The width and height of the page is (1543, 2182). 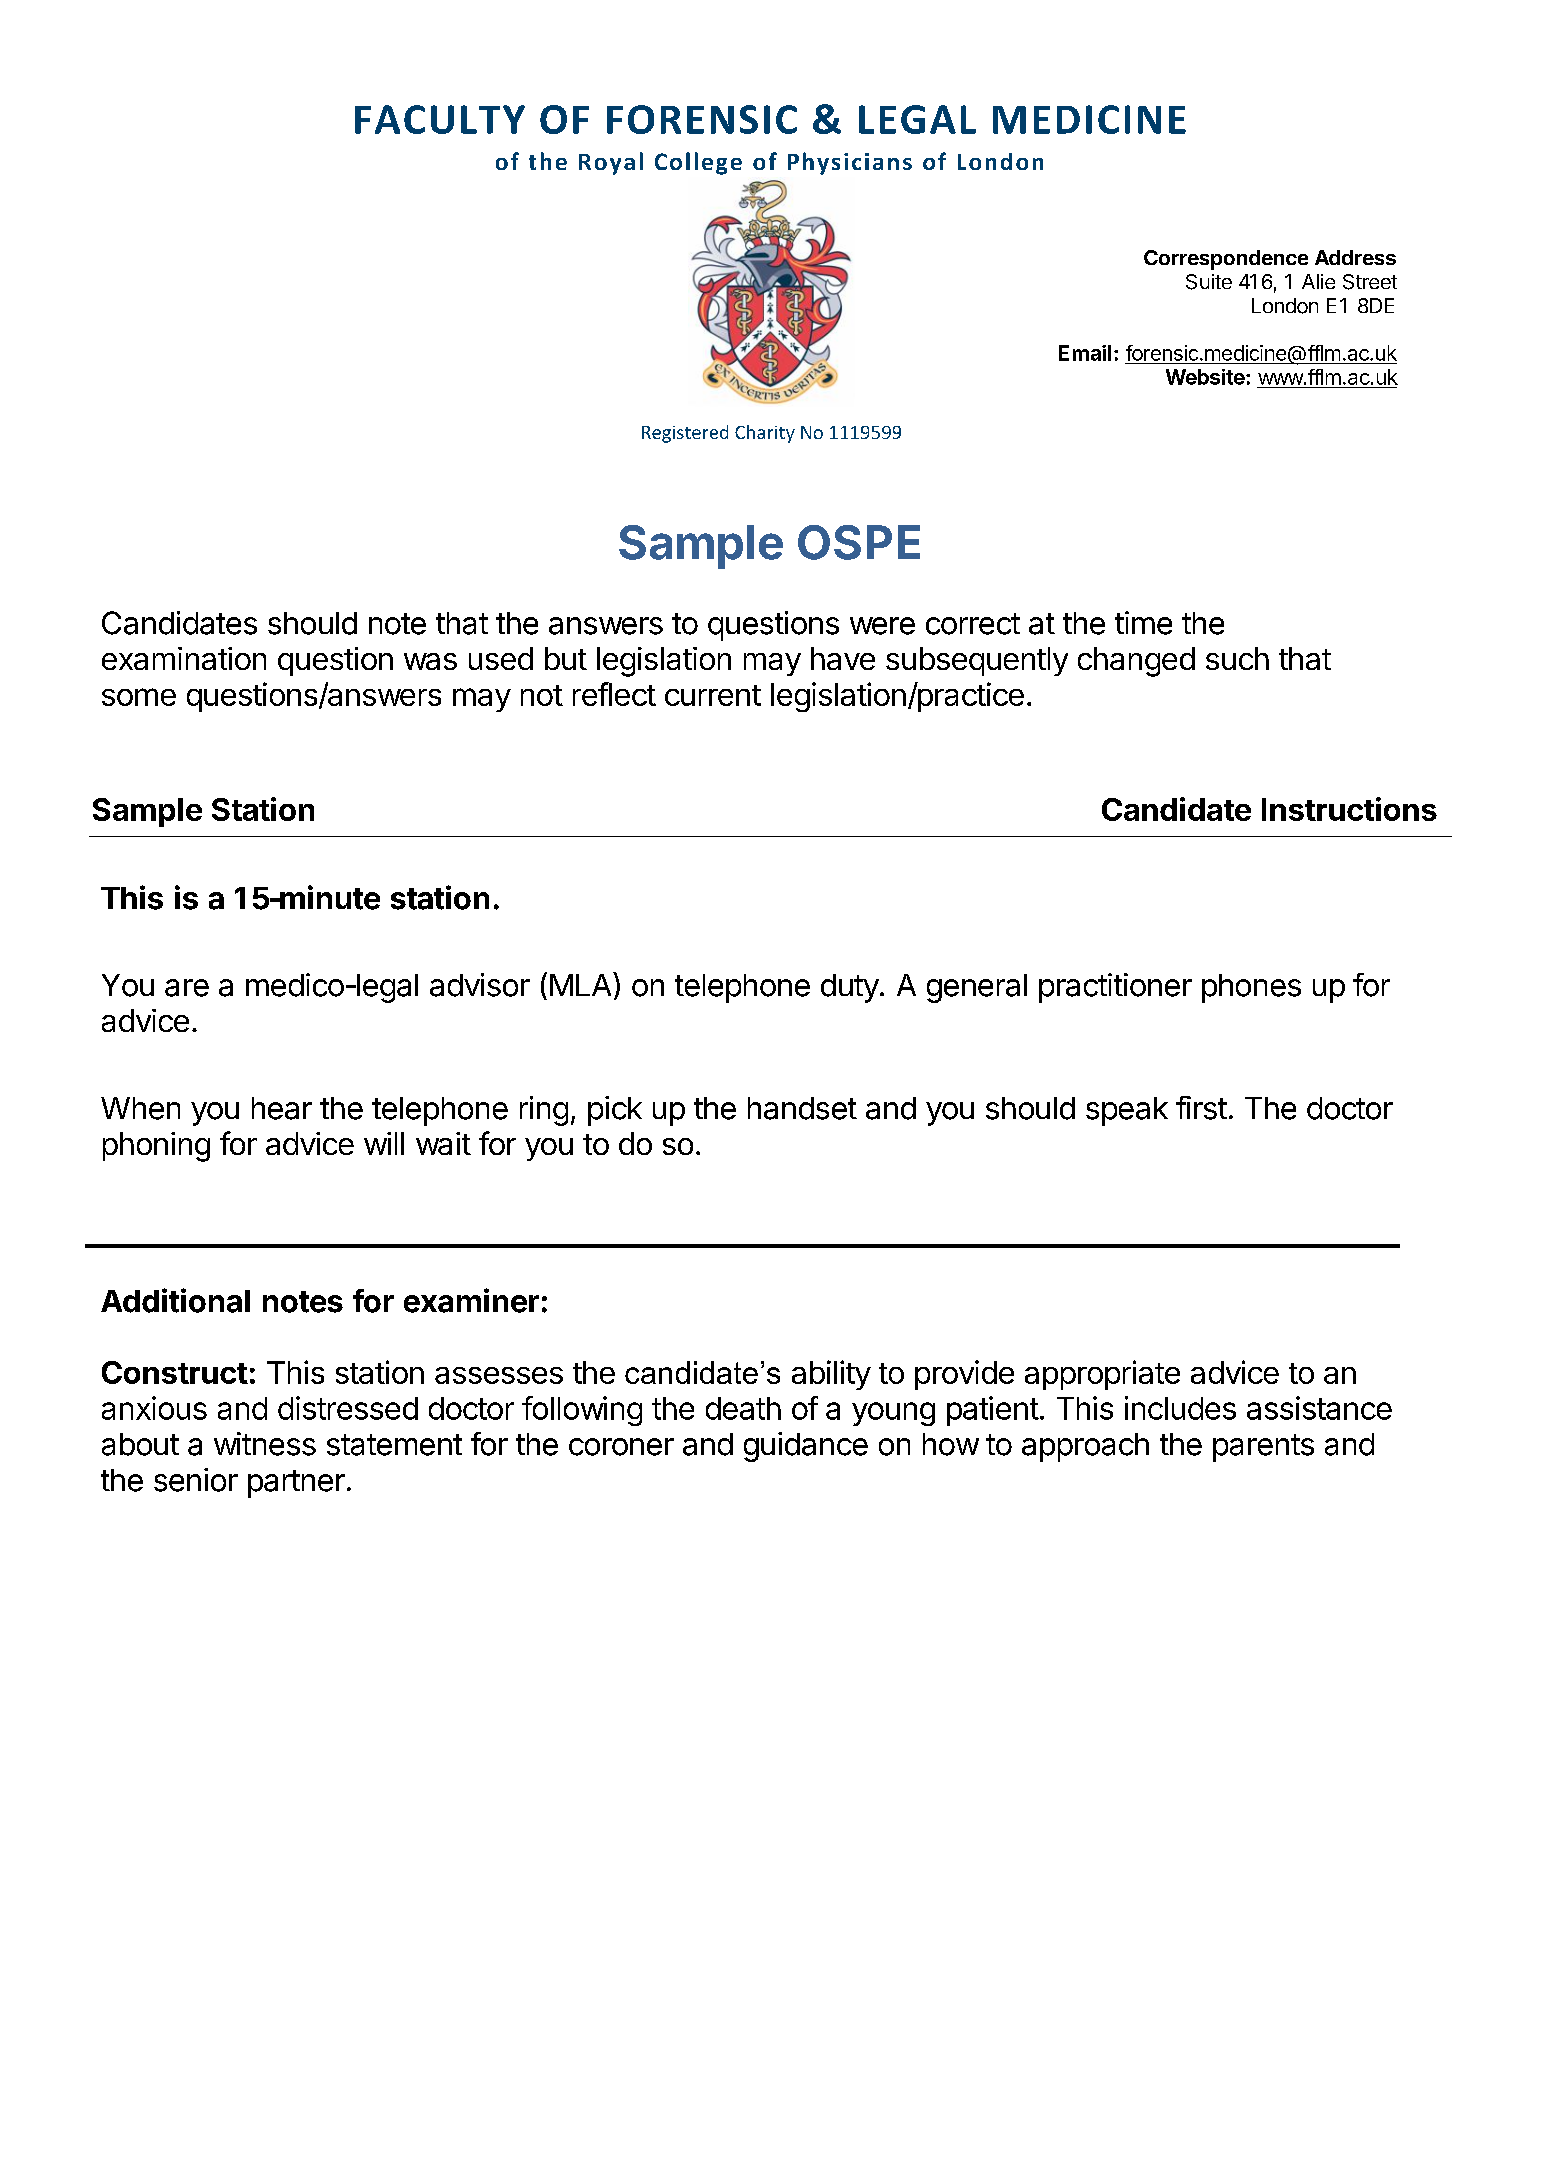 What do you see at coordinates (265, 1444) in the page?
I see `witness` at bounding box center [265, 1444].
